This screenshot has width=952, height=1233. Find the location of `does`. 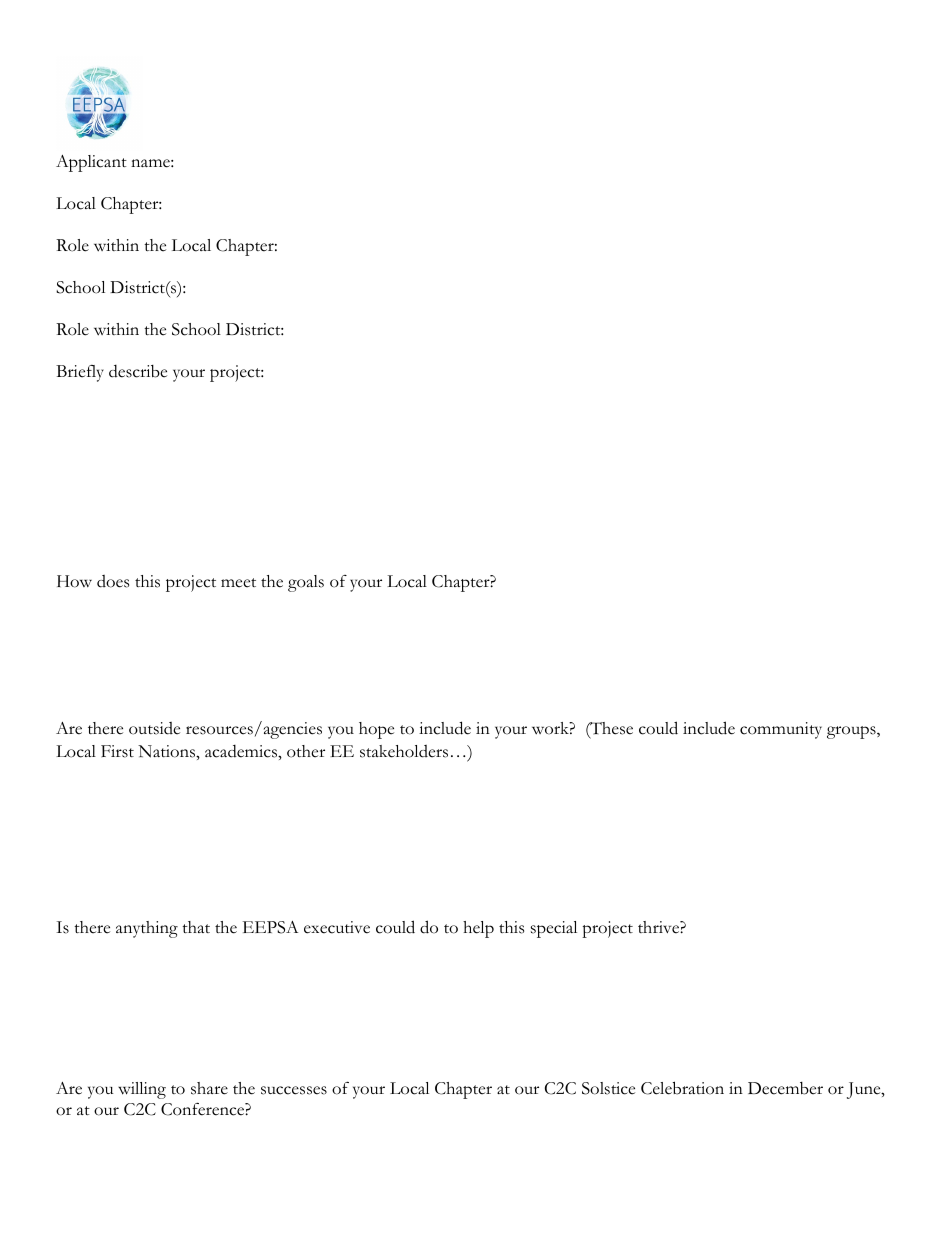

does is located at coordinates (113, 581).
